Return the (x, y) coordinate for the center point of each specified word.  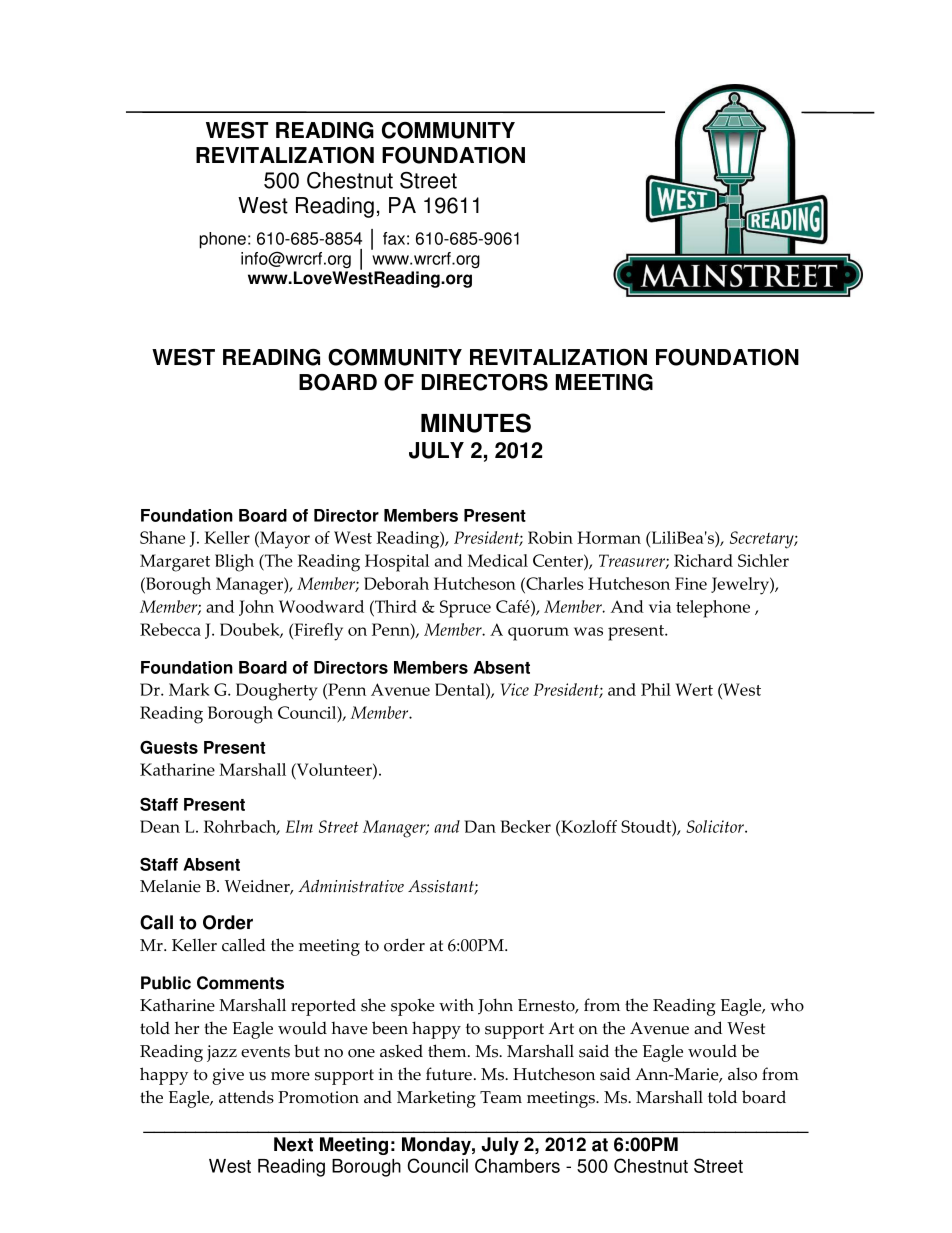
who (787, 1005)
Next (293, 1144)
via (660, 606)
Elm (299, 826)
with (456, 1004)
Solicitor (716, 826)
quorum (538, 634)
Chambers (517, 1165)
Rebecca (170, 629)
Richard (703, 560)
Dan (480, 826)
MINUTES (476, 423)
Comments (240, 983)
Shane (162, 537)
